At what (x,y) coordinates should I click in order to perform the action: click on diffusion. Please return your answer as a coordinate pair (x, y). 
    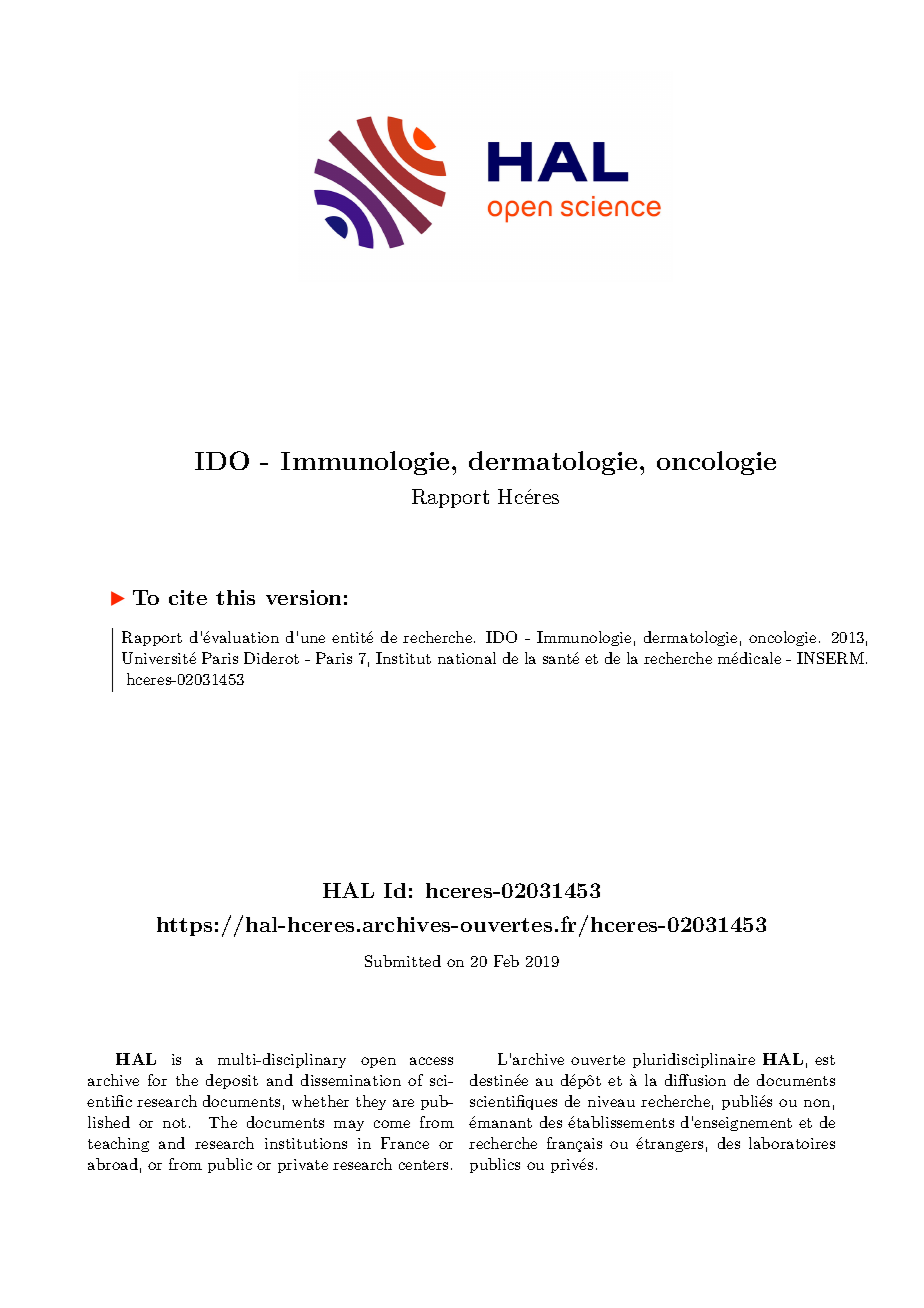
    Looking at the image, I should click on (695, 1080).
